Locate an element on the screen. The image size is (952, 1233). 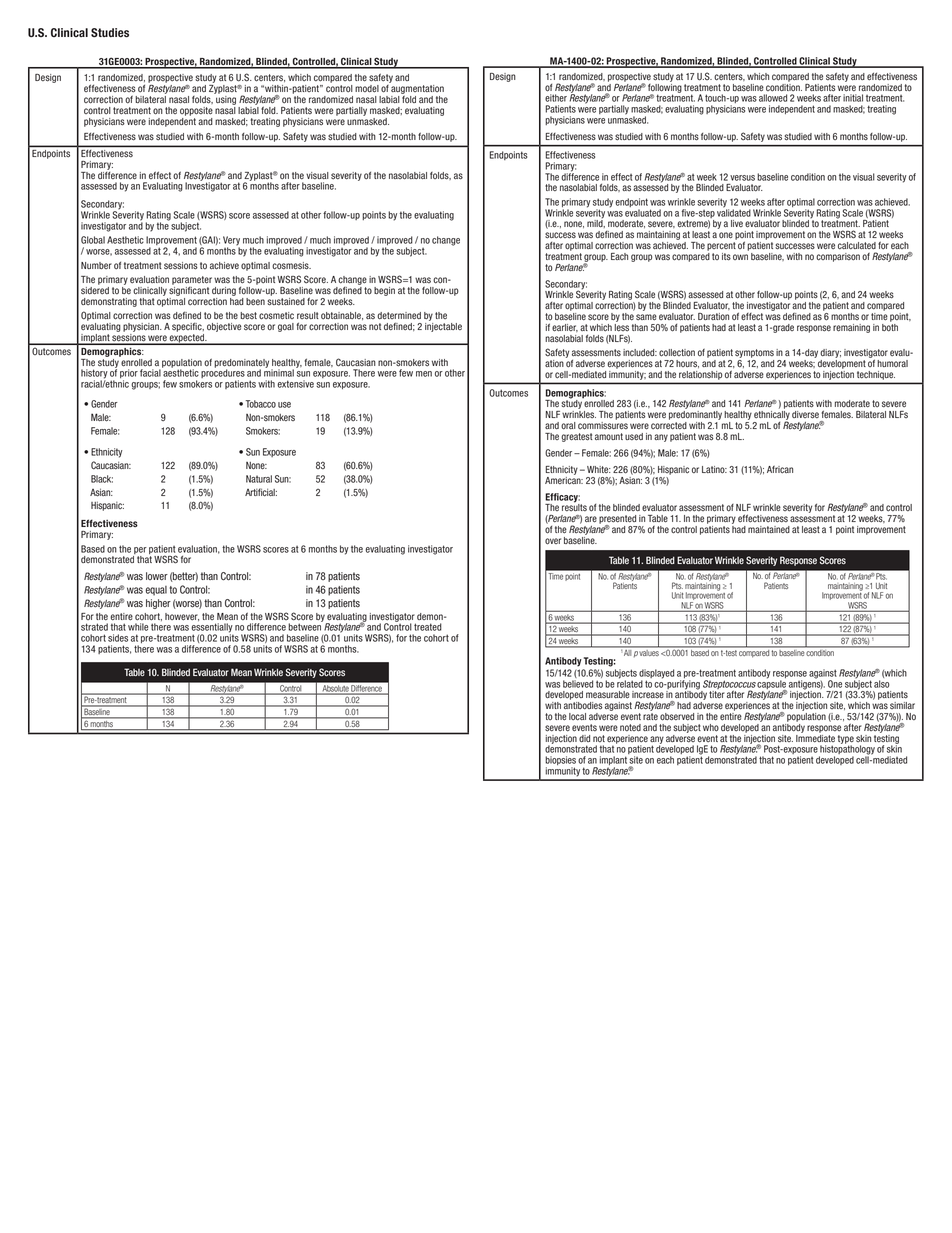
over is located at coordinates (553, 541).
